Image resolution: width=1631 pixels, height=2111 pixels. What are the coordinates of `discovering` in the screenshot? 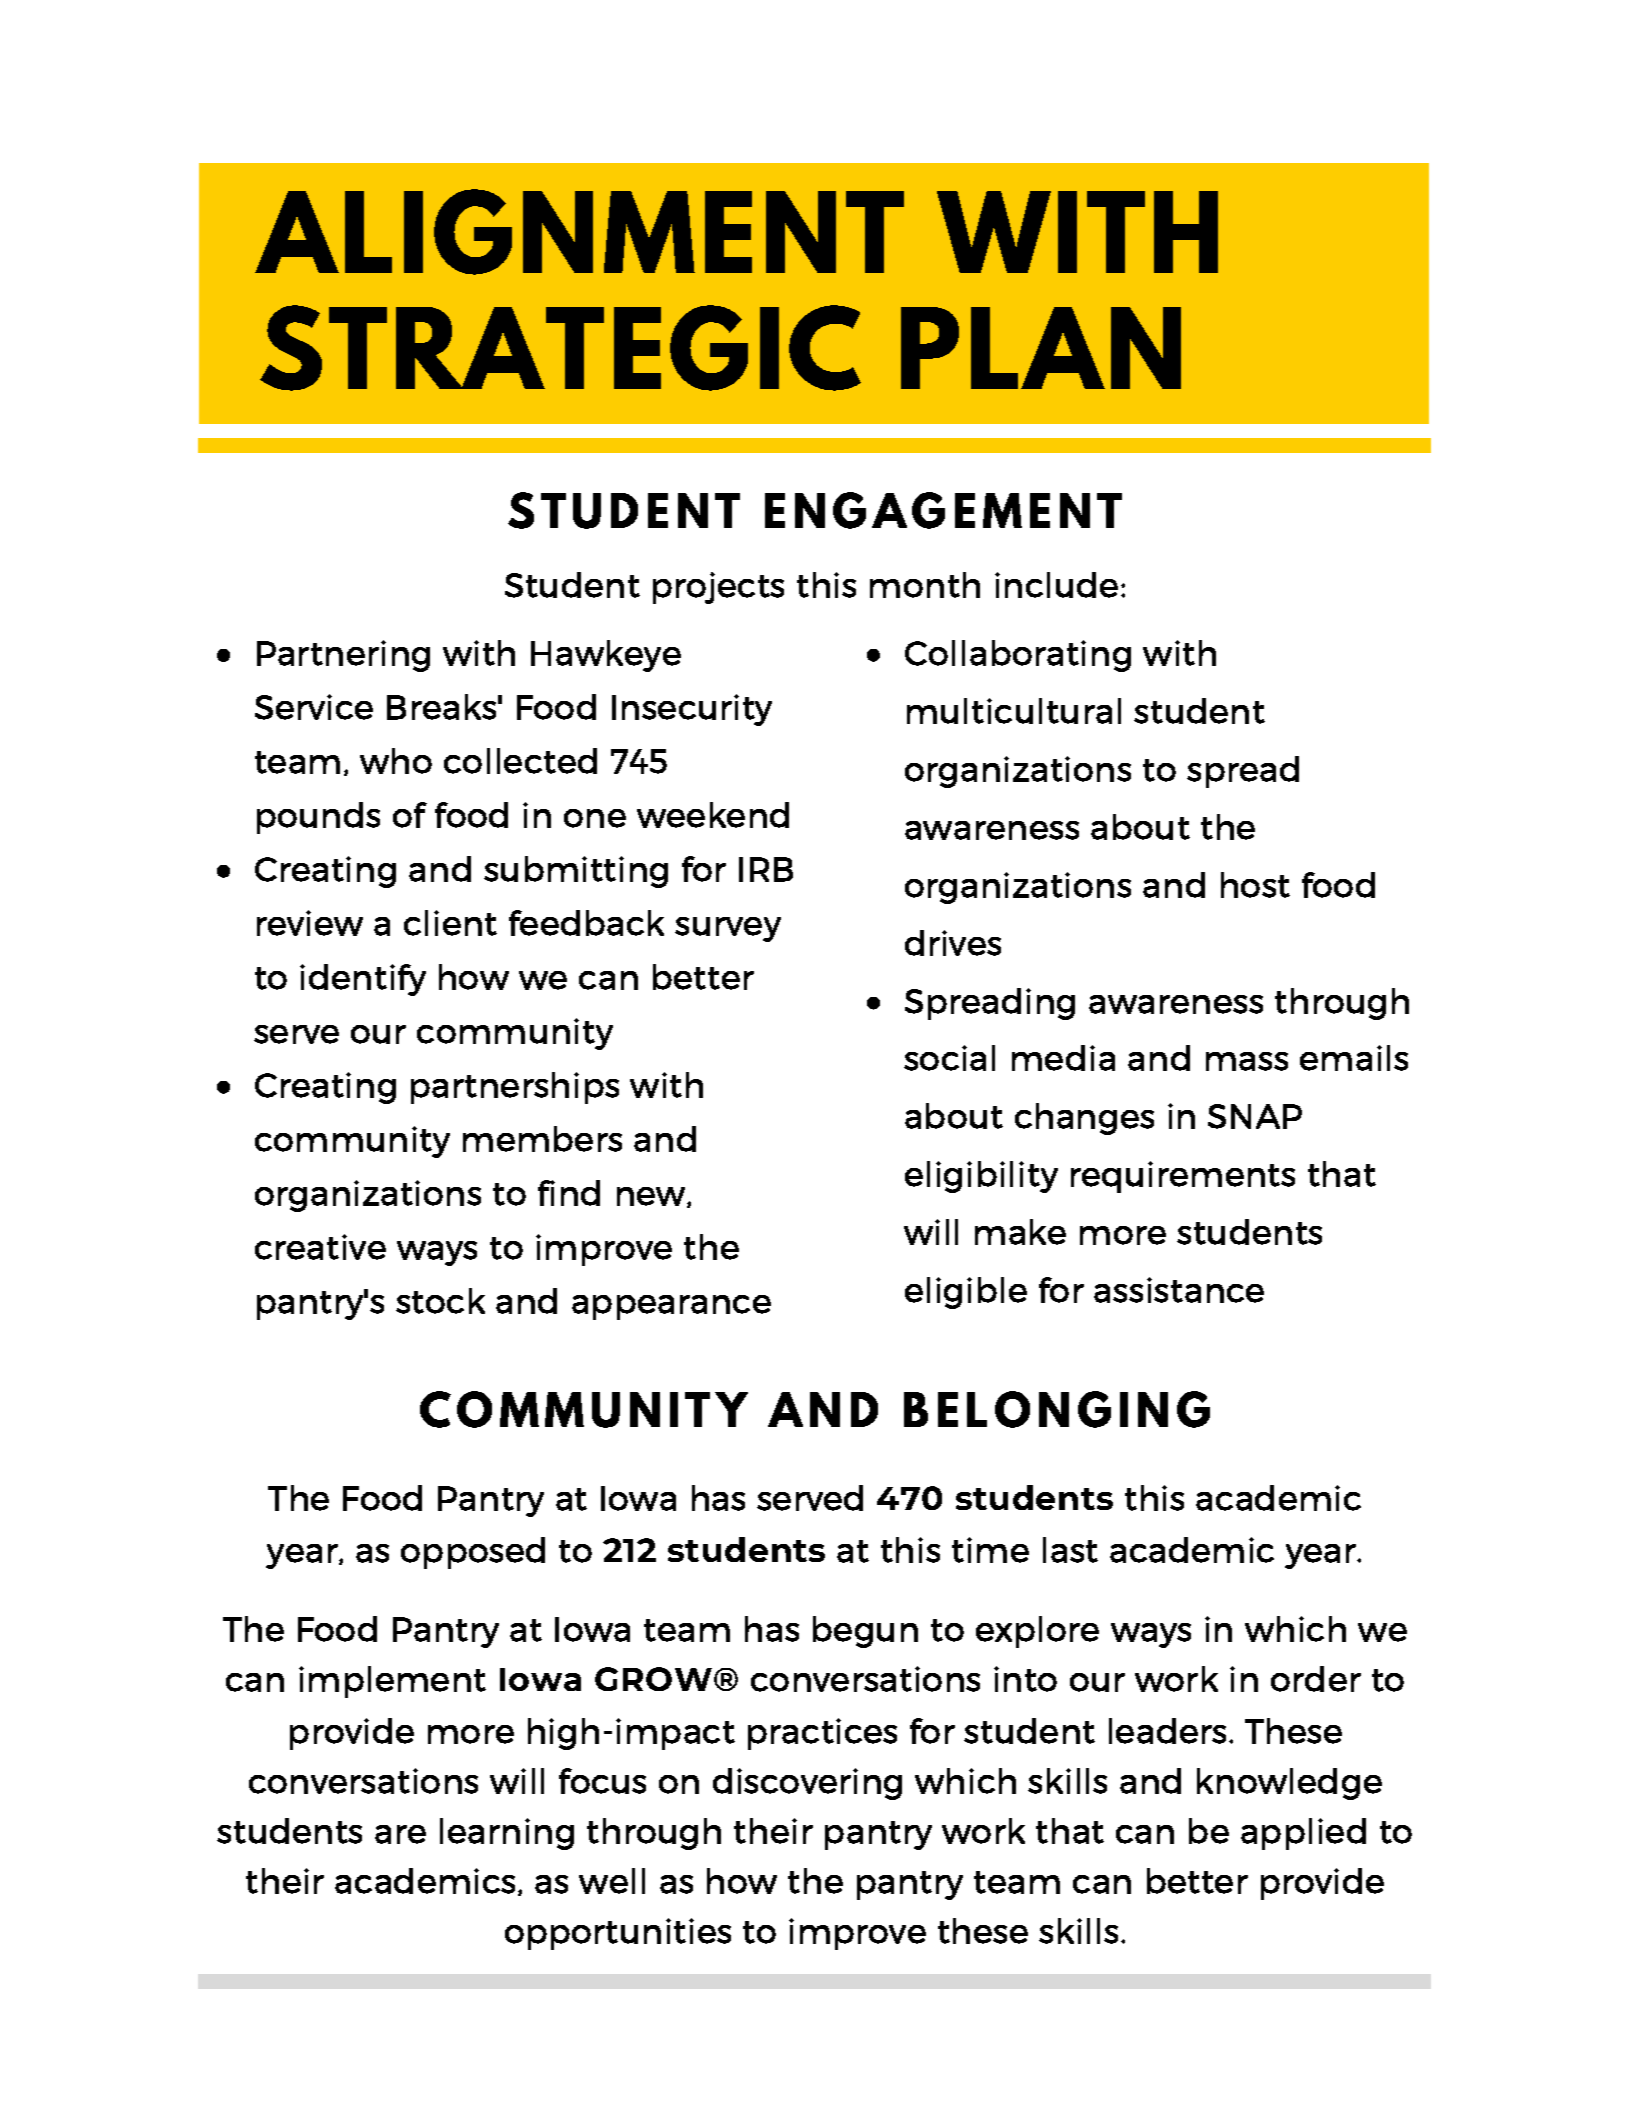 It's located at (807, 1784).
